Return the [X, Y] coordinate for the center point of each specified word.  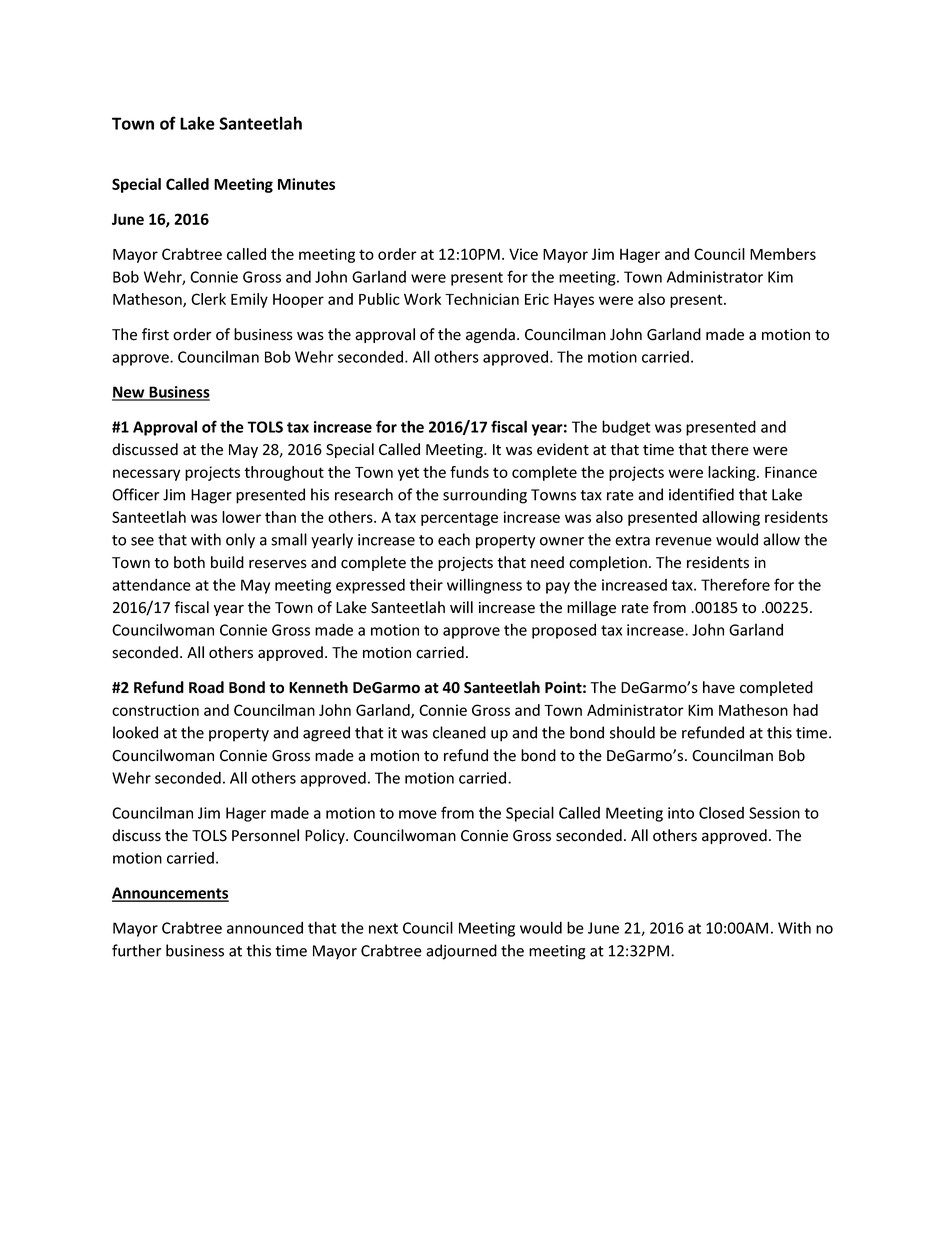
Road [206, 687]
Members [783, 254]
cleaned [459, 732]
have [719, 687]
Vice [523, 254]
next [383, 928]
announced [265, 927]
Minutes [306, 184]
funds [469, 472]
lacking [733, 473]
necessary [146, 475]
